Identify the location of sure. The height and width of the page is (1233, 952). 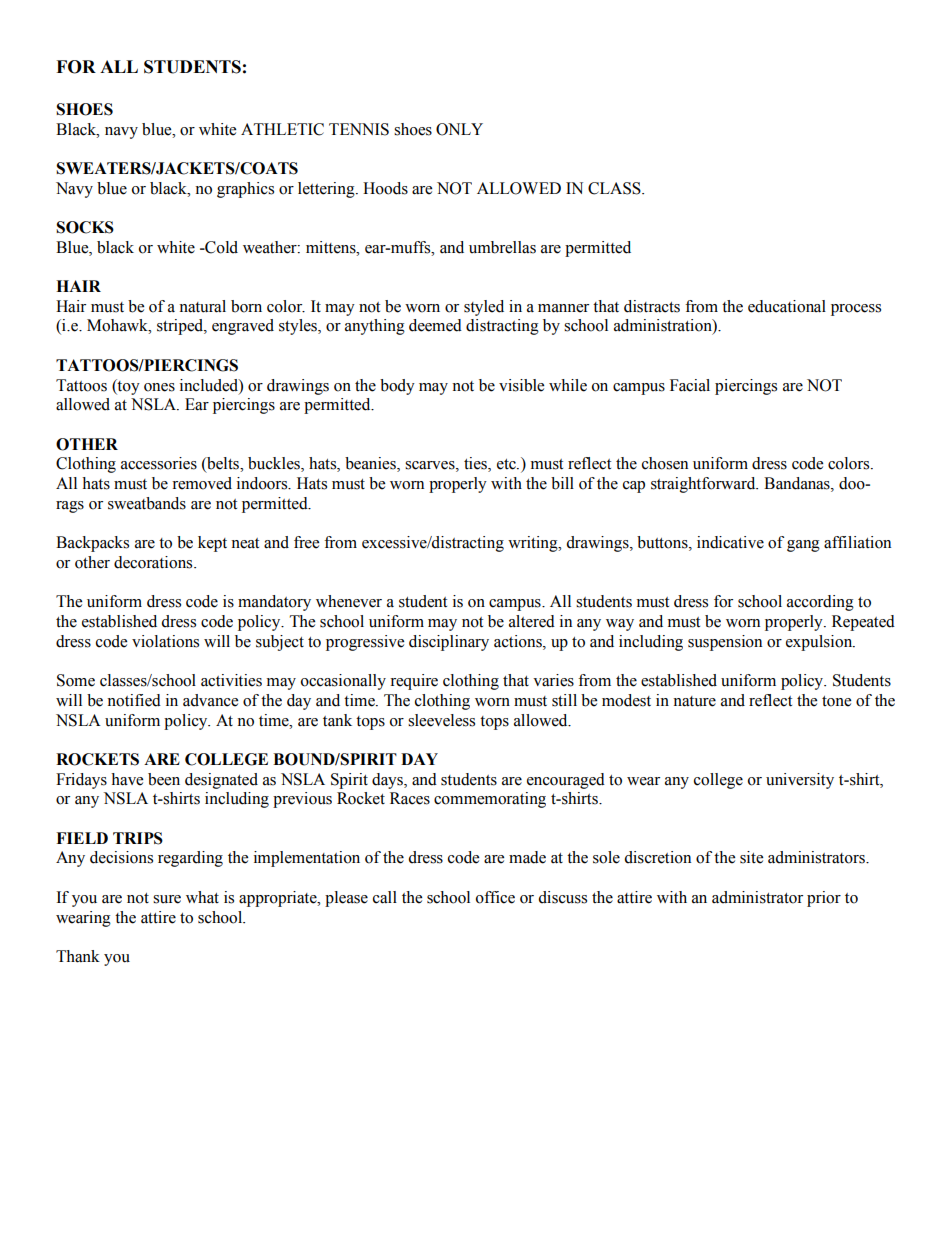
(167, 899).
